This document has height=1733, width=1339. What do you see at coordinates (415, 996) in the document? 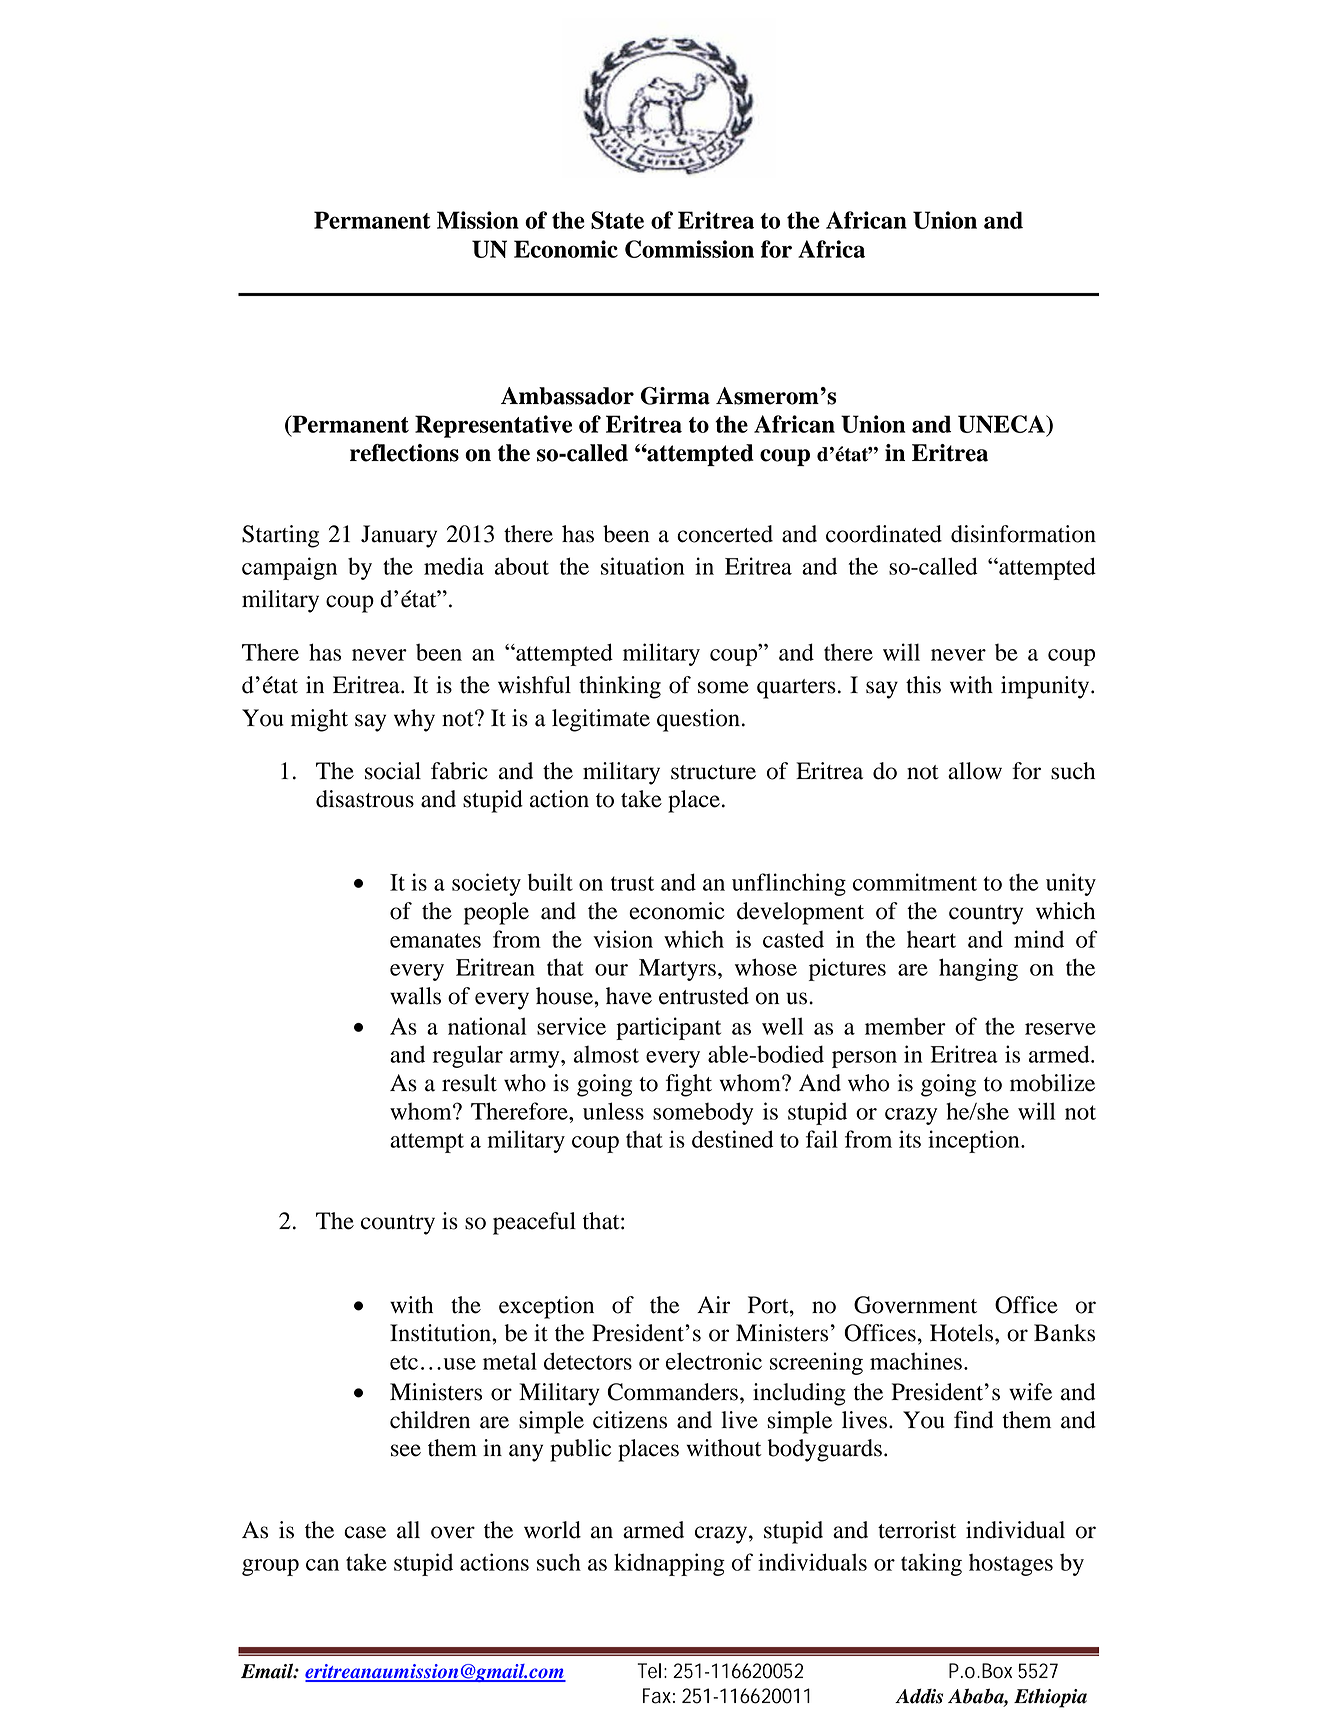
I see `walls` at bounding box center [415, 996].
